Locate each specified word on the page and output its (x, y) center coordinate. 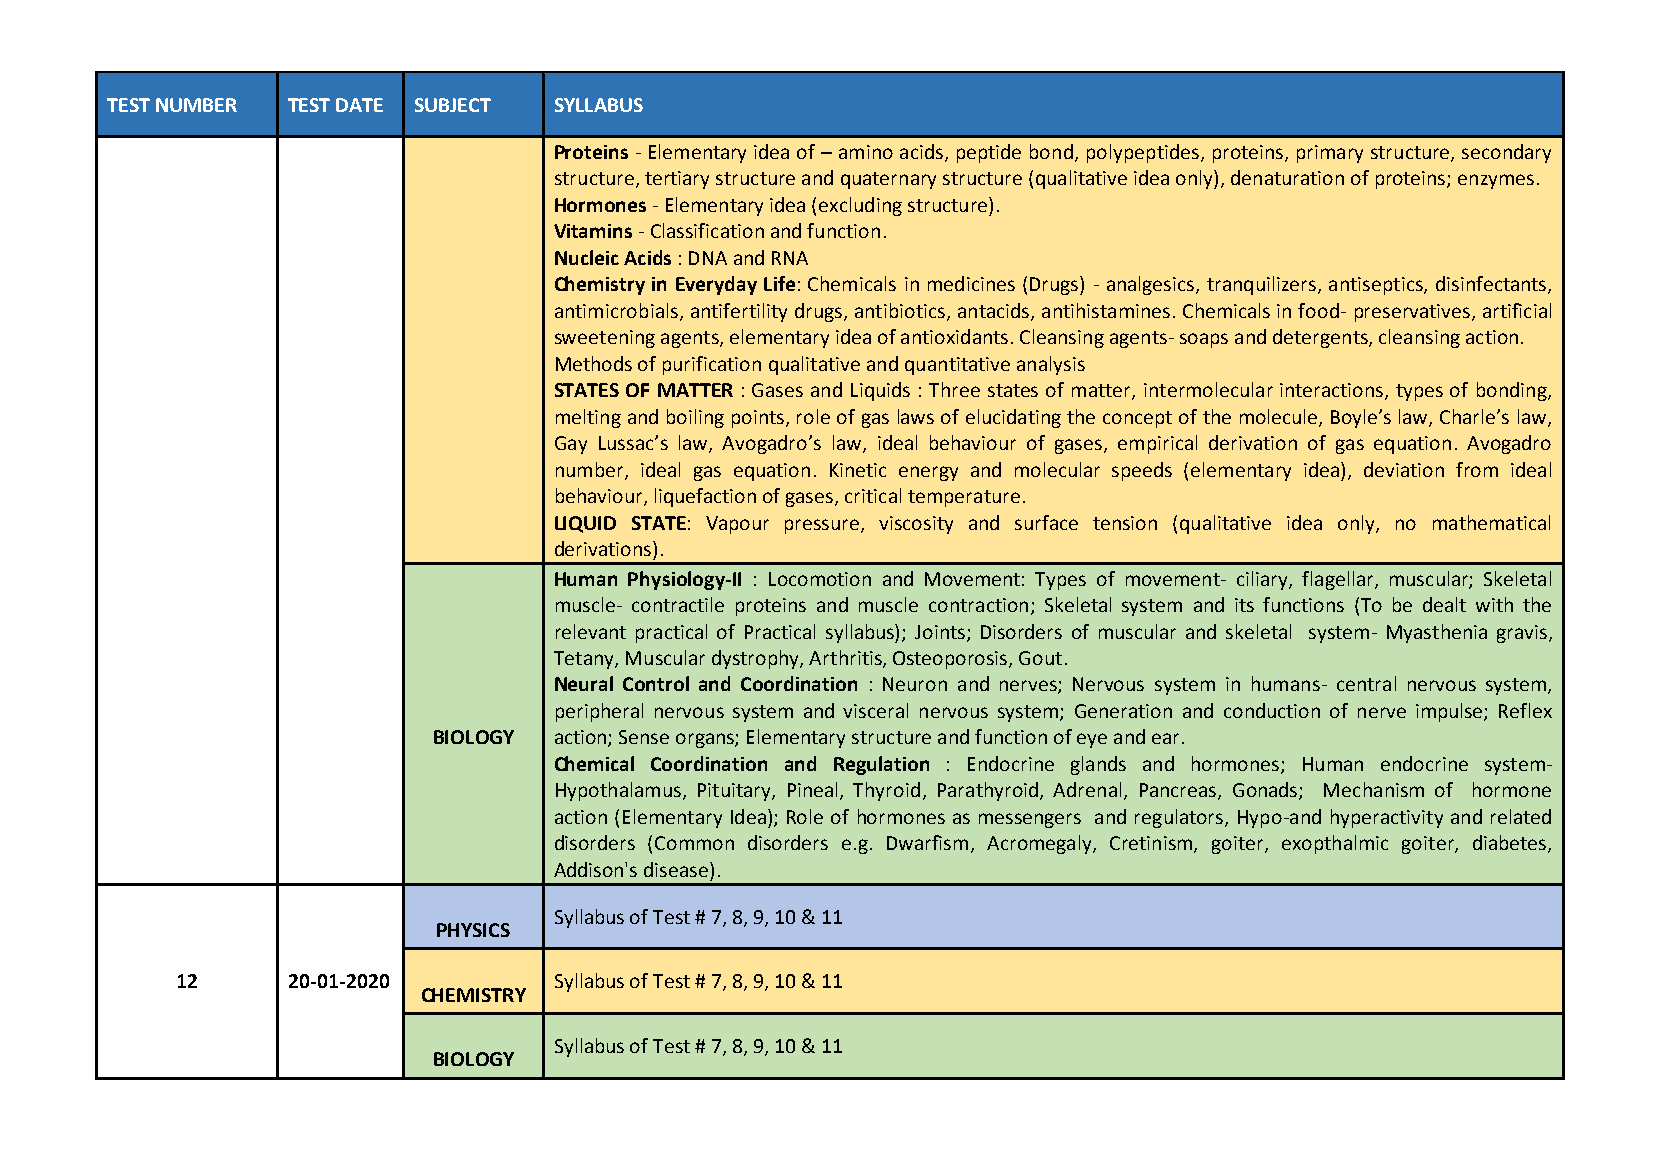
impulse (1450, 712)
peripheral (599, 712)
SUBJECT (453, 105)
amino (866, 152)
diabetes (1511, 844)
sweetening (605, 339)
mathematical (1491, 522)
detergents (1321, 338)
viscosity (916, 525)
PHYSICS (473, 930)
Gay (571, 445)
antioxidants (954, 336)
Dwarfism (927, 842)
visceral (875, 710)
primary (1330, 154)
